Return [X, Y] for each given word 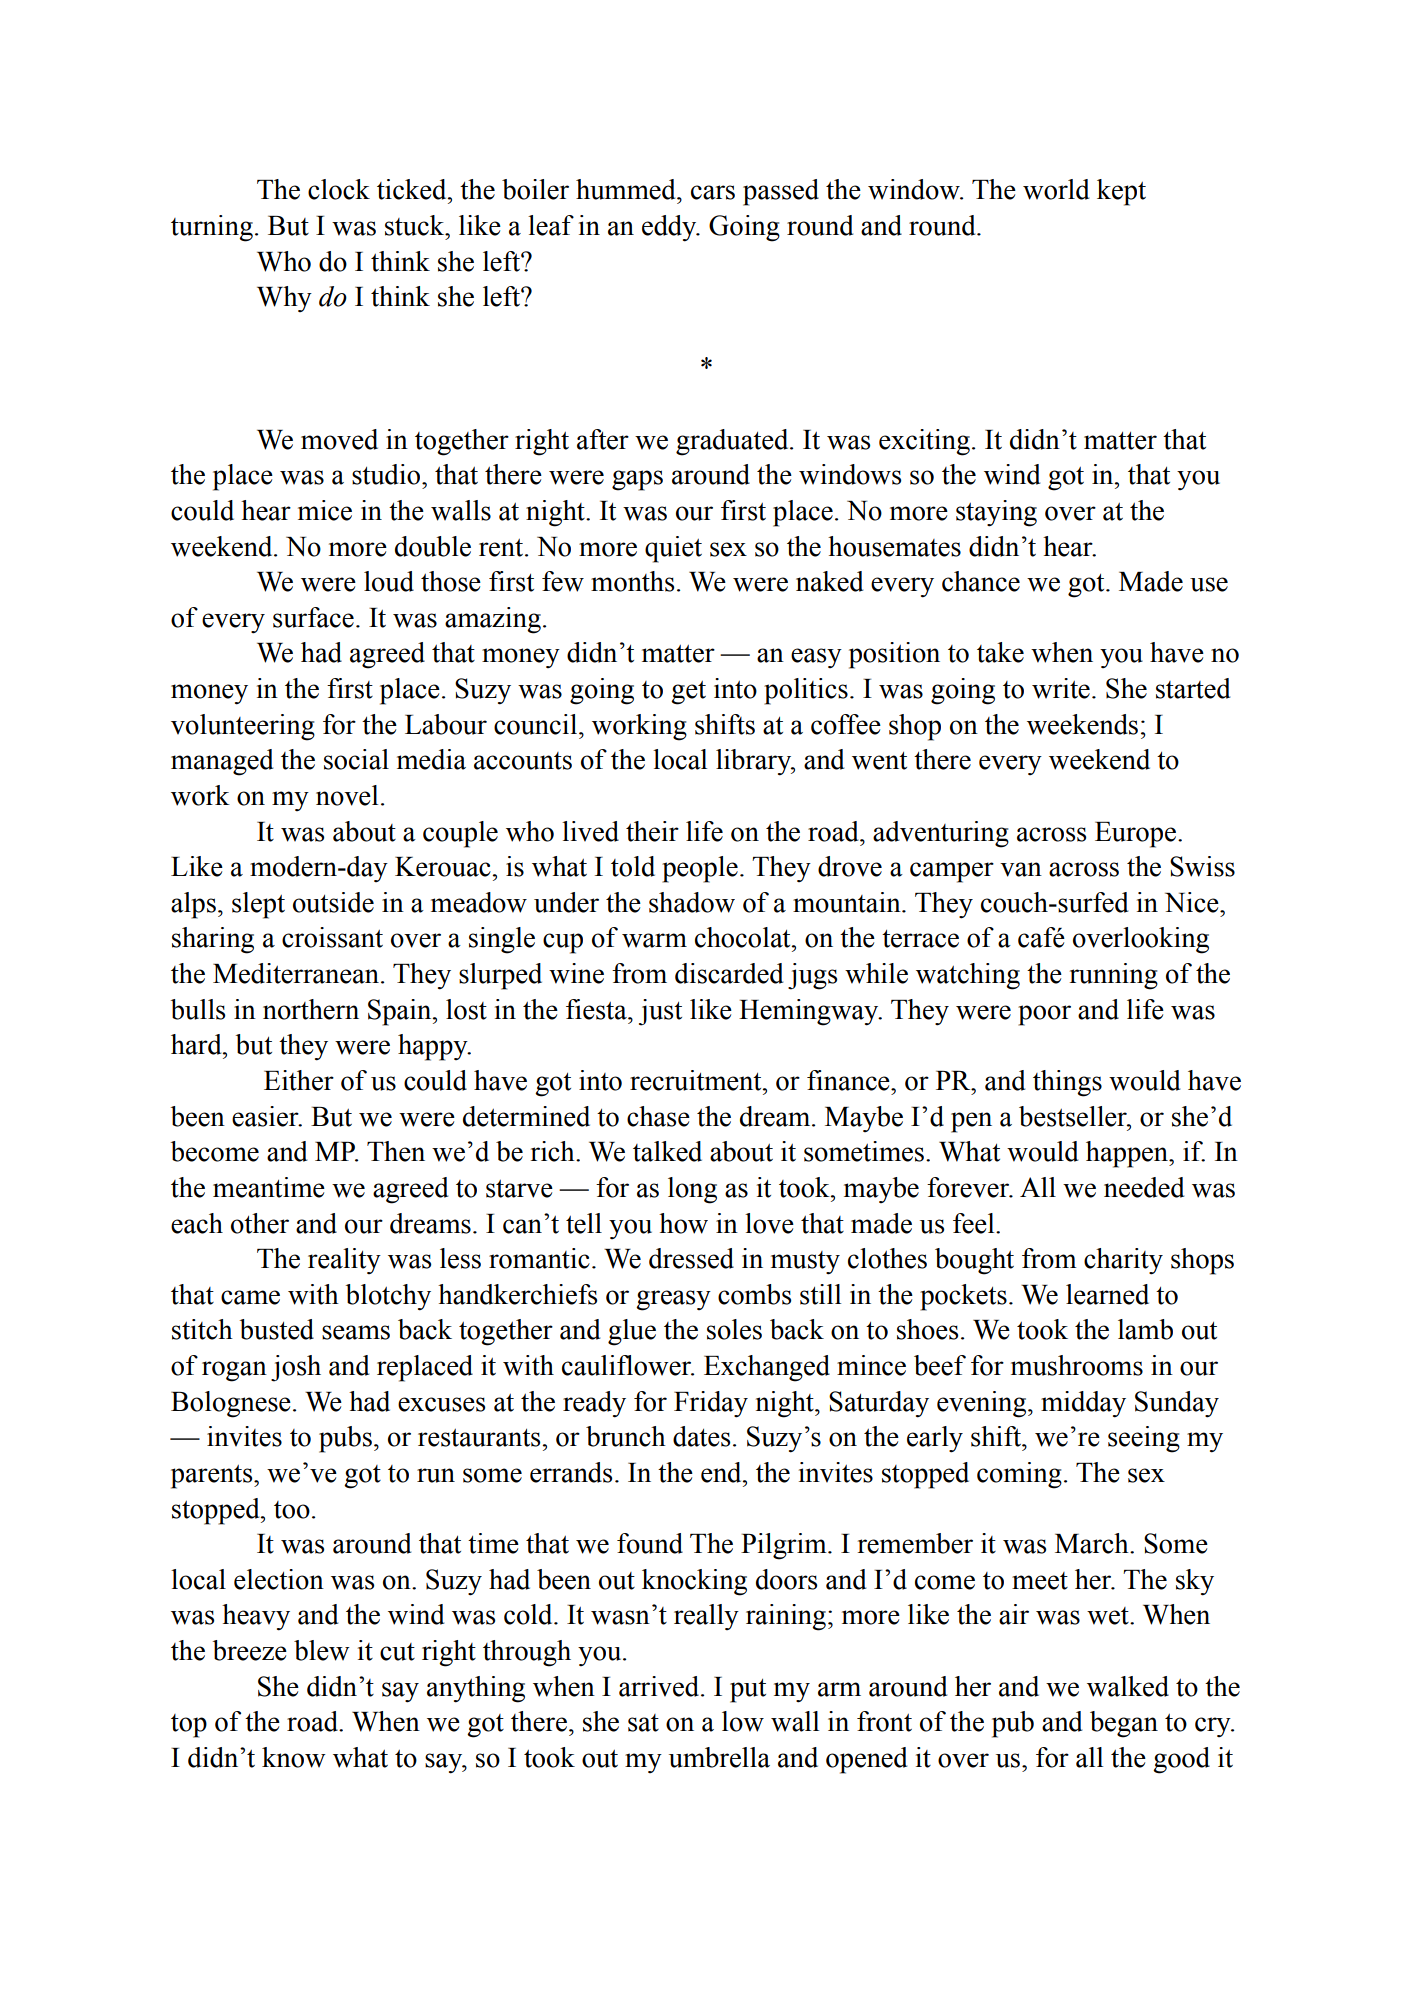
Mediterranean [296, 973]
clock [339, 189]
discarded [729, 973]
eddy [670, 228]
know [294, 1757]
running [1113, 976]
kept [1121, 192]
